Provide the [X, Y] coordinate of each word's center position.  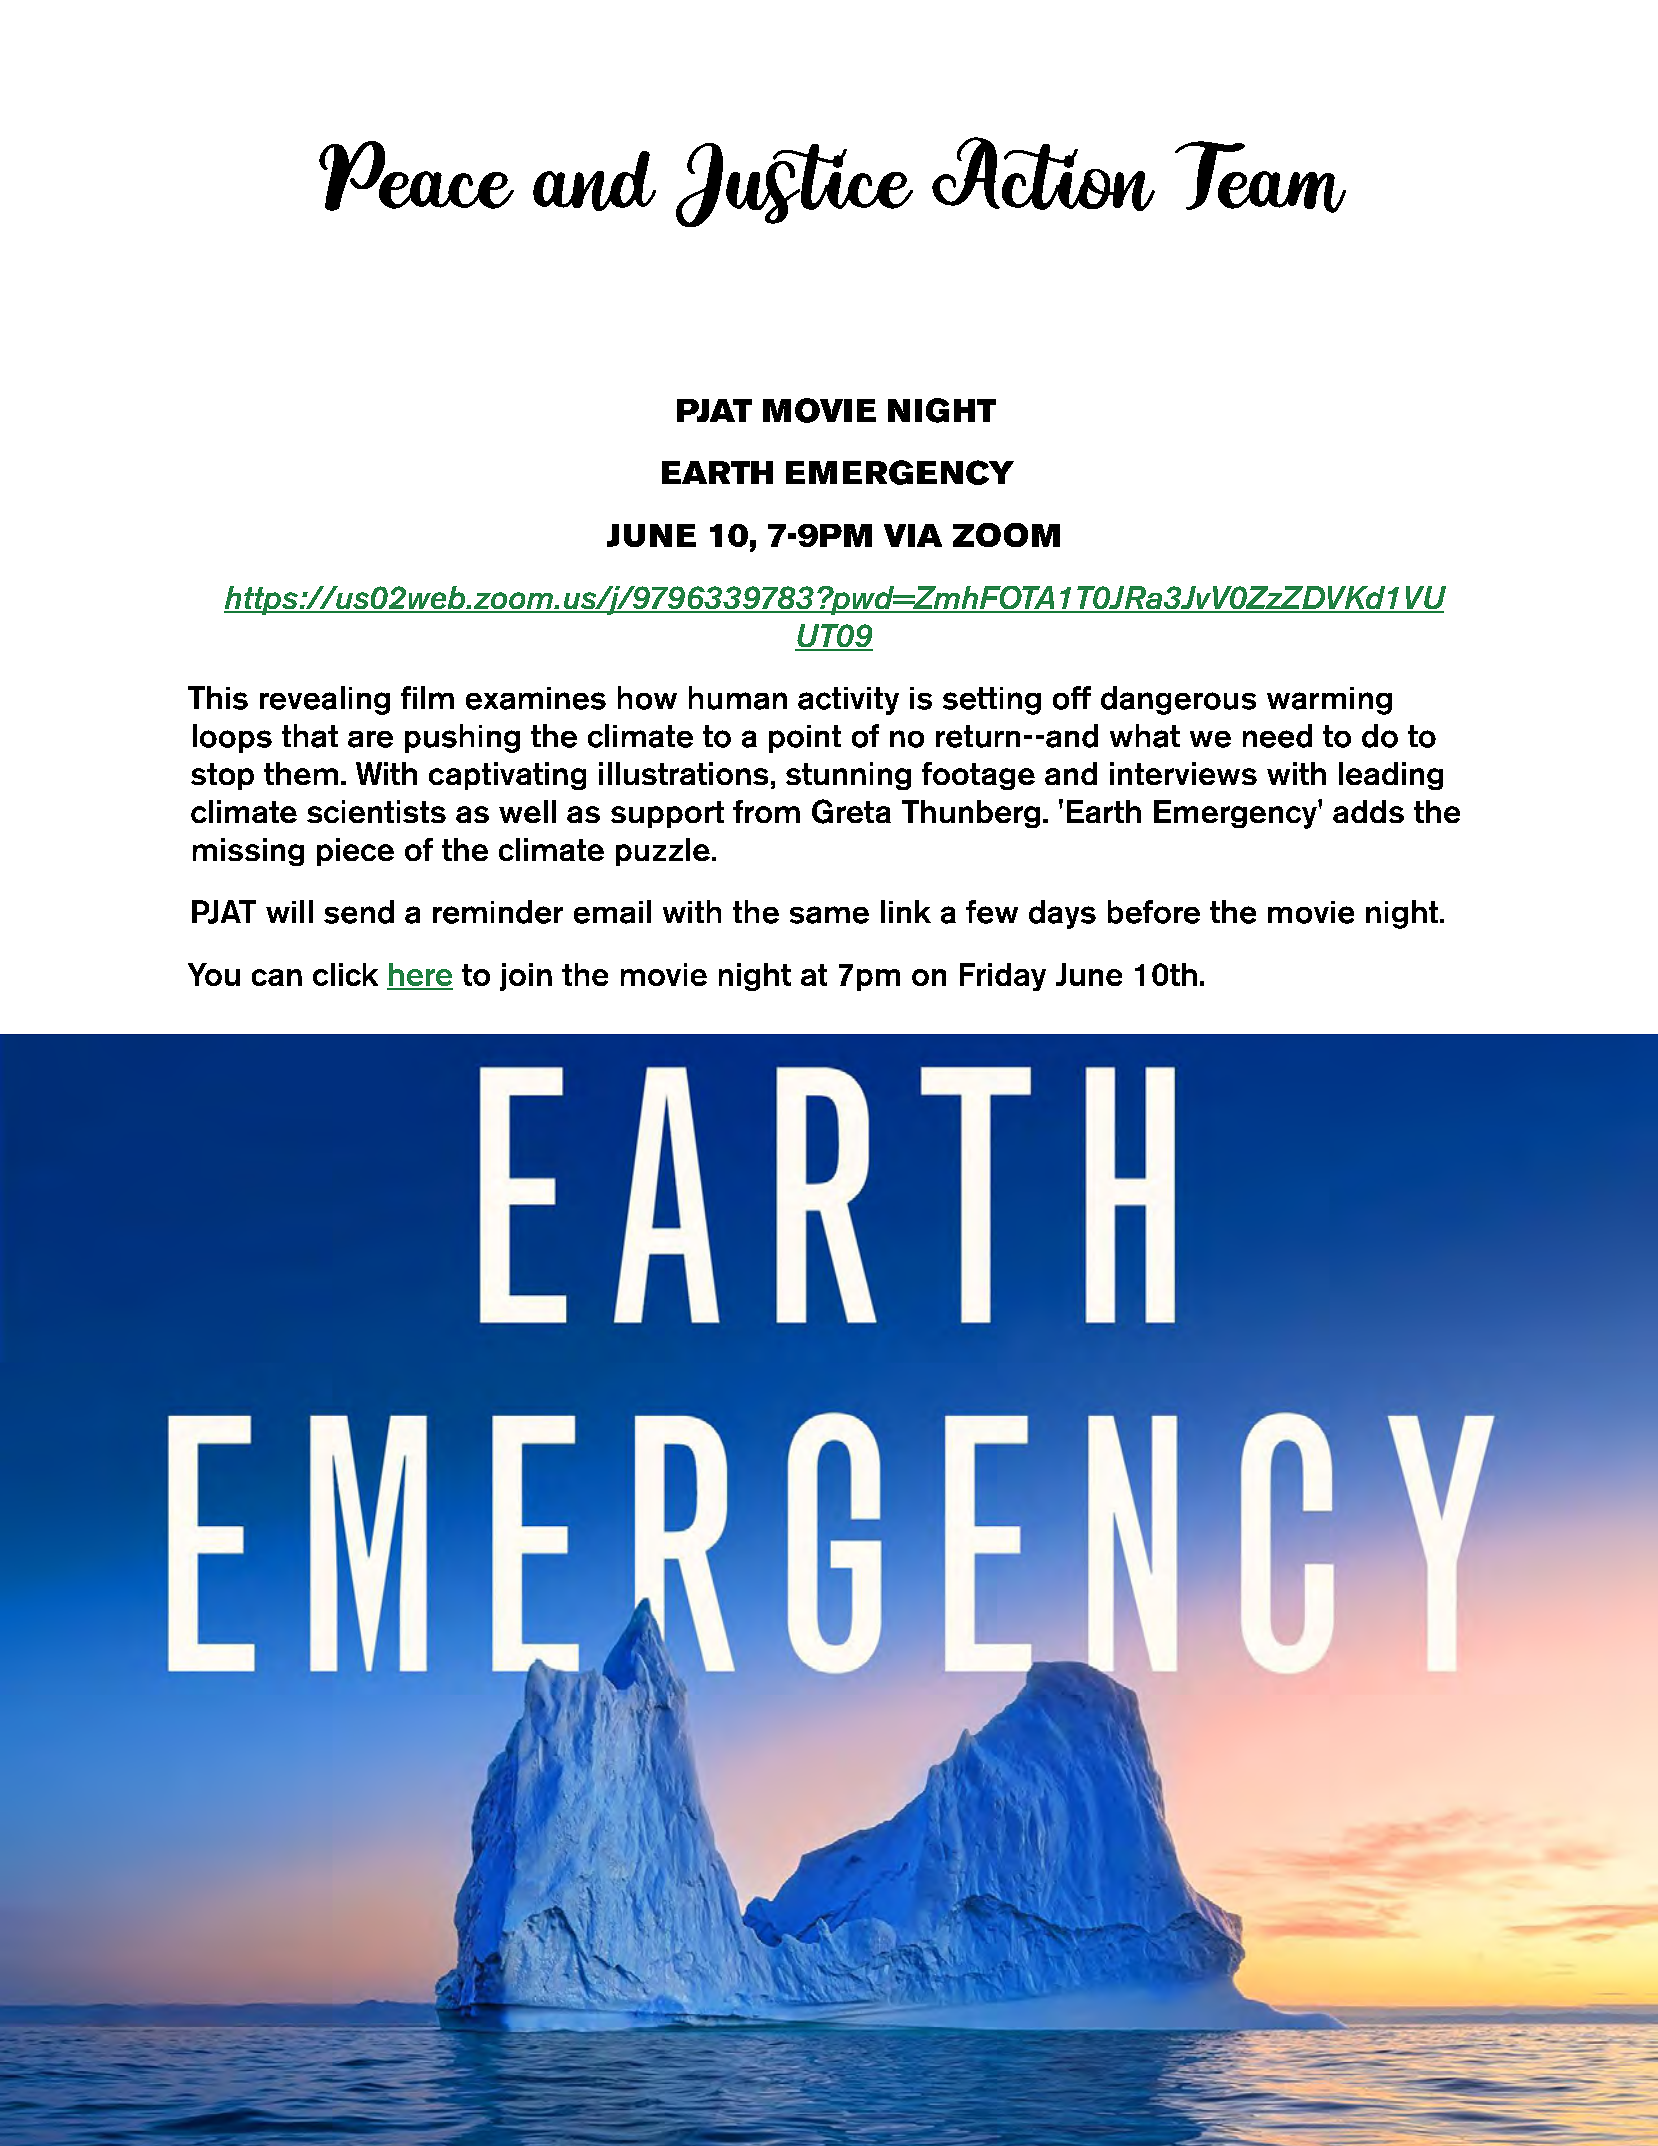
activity [848, 701]
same [829, 915]
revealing [325, 700]
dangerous [1178, 700]
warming [1329, 701]
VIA [913, 535]
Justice [794, 185]
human [738, 698]
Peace [416, 176]
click [345, 974]
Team [1260, 177]
